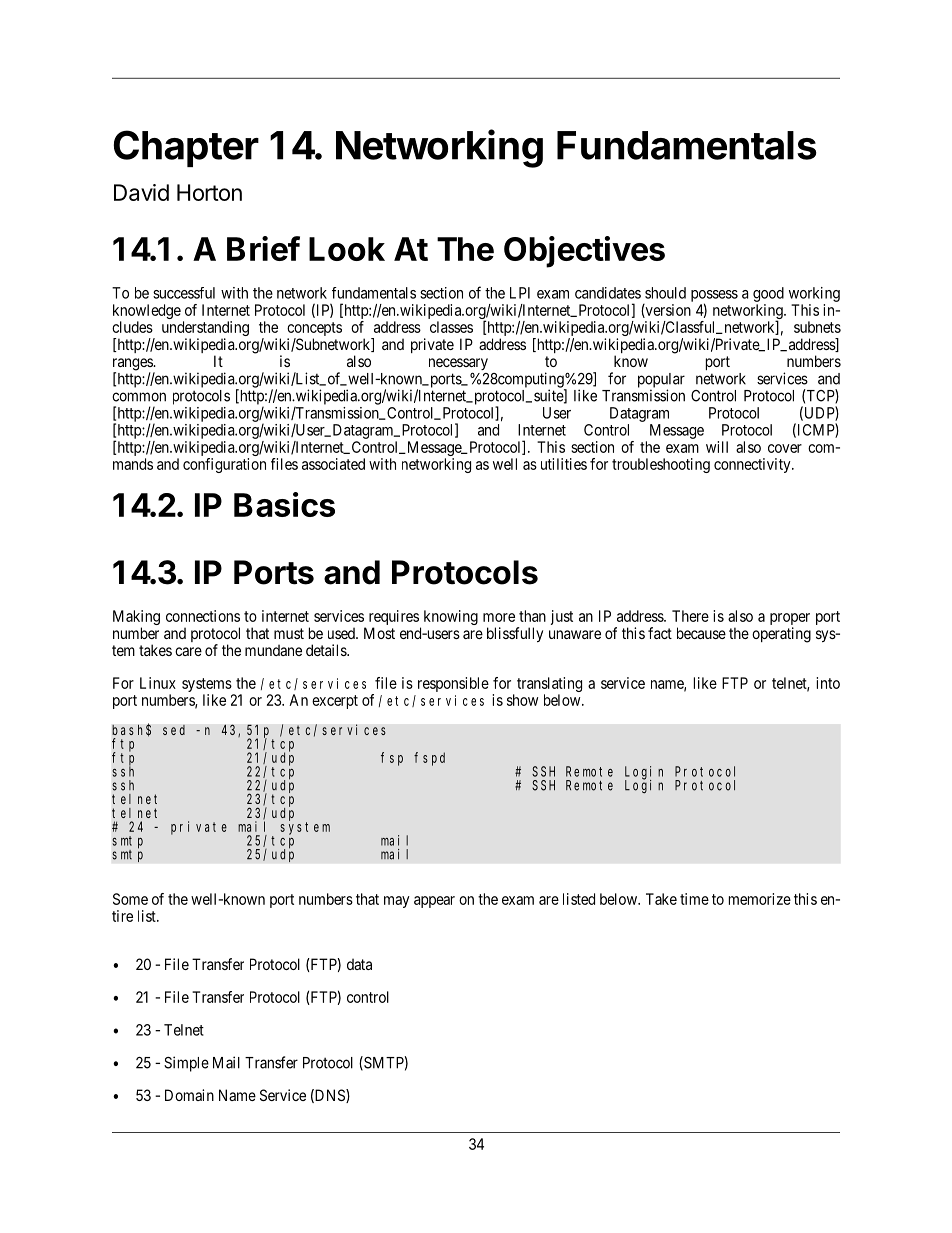  Describe the element at coordinates (186, 1064) in the page. I see `Simple` at that location.
